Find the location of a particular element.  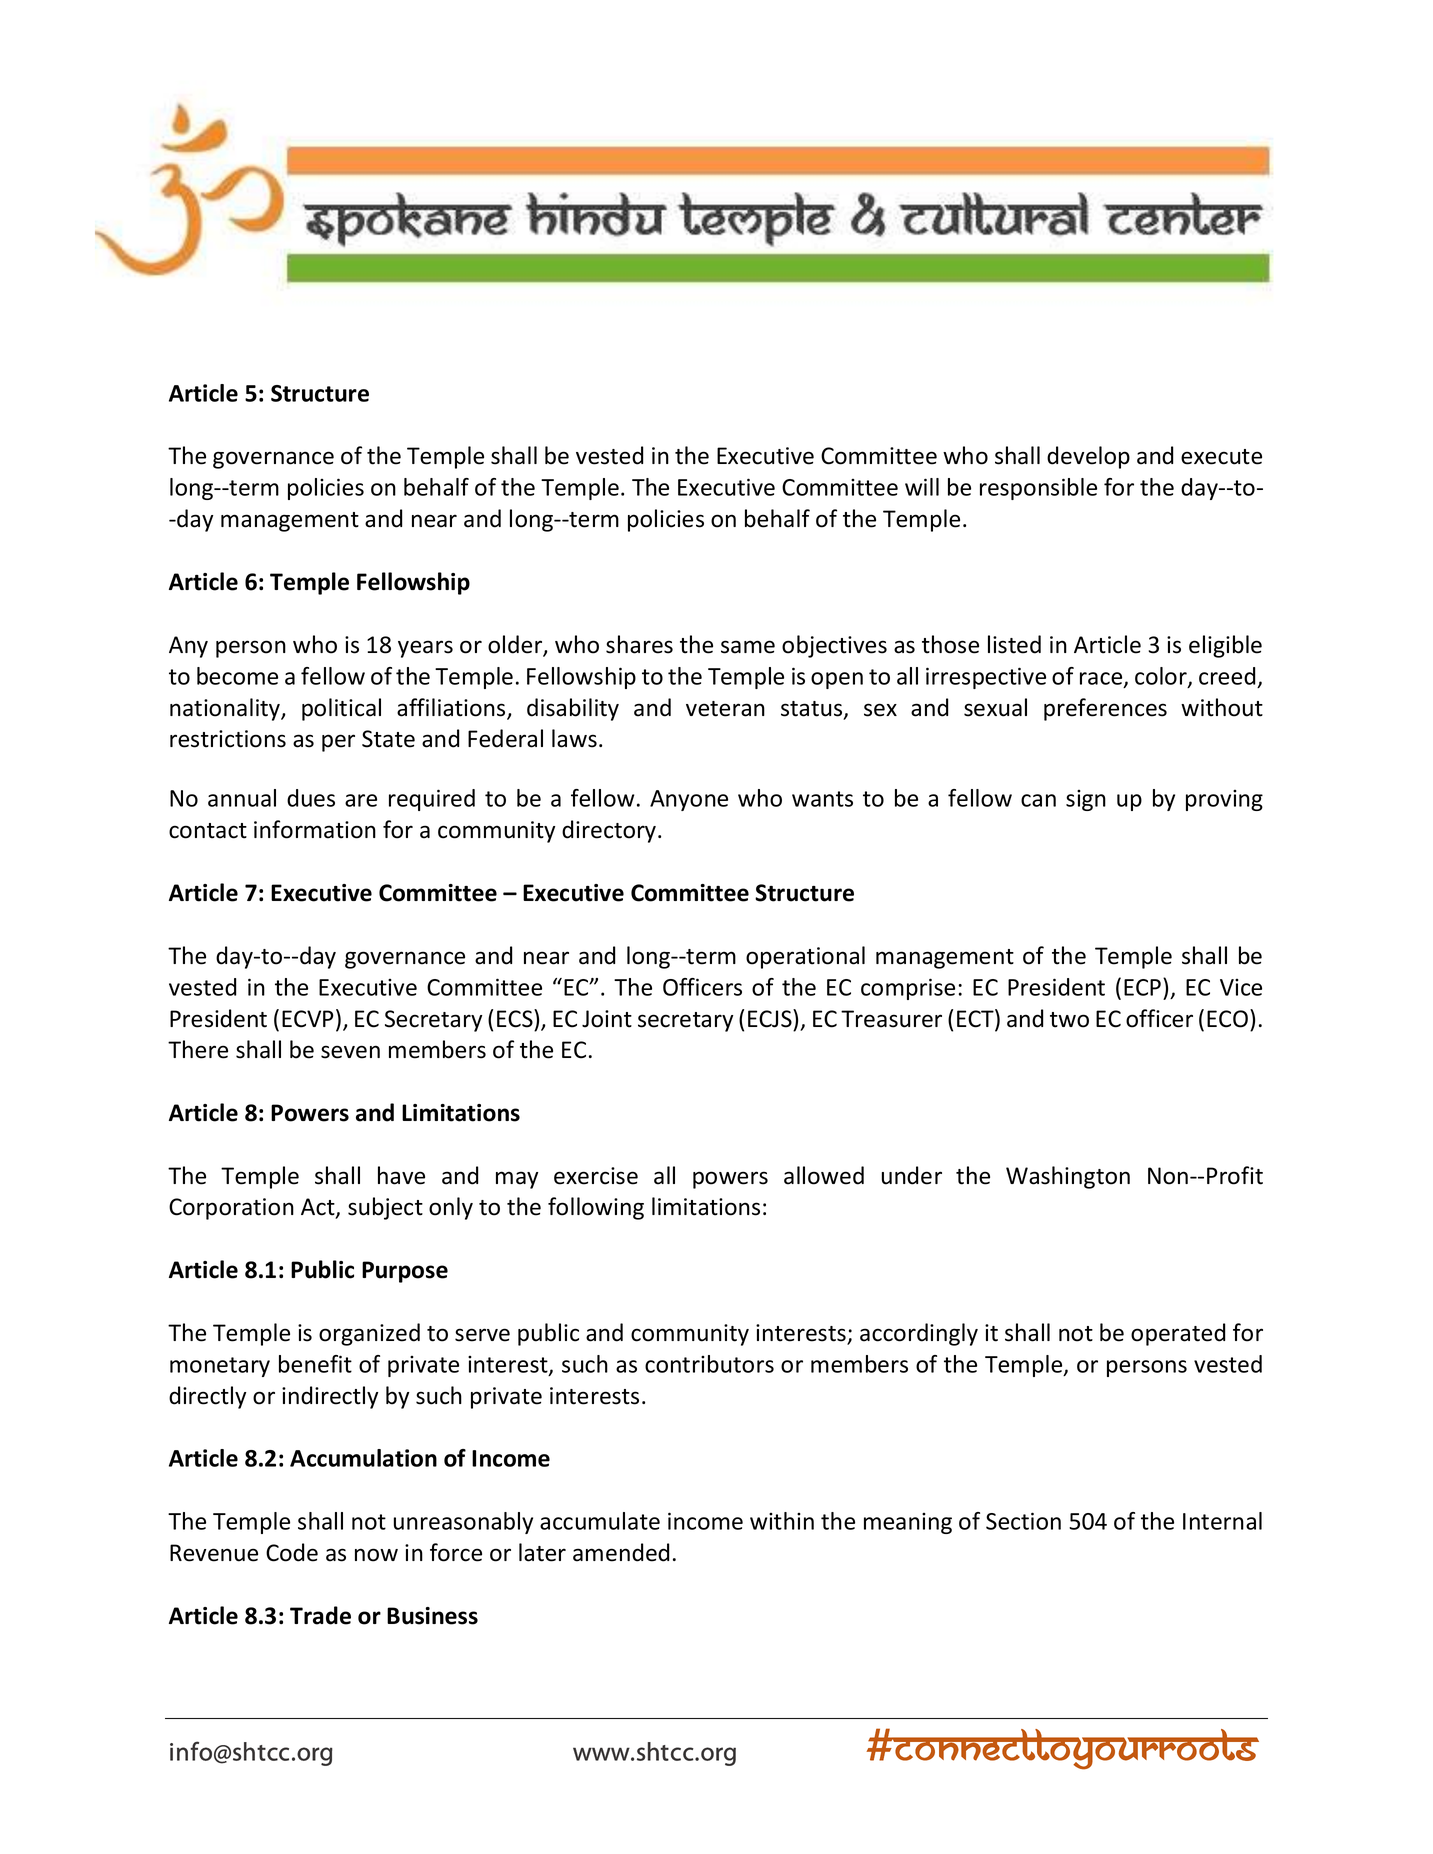

Section is located at coordinates (1023, 1521).
